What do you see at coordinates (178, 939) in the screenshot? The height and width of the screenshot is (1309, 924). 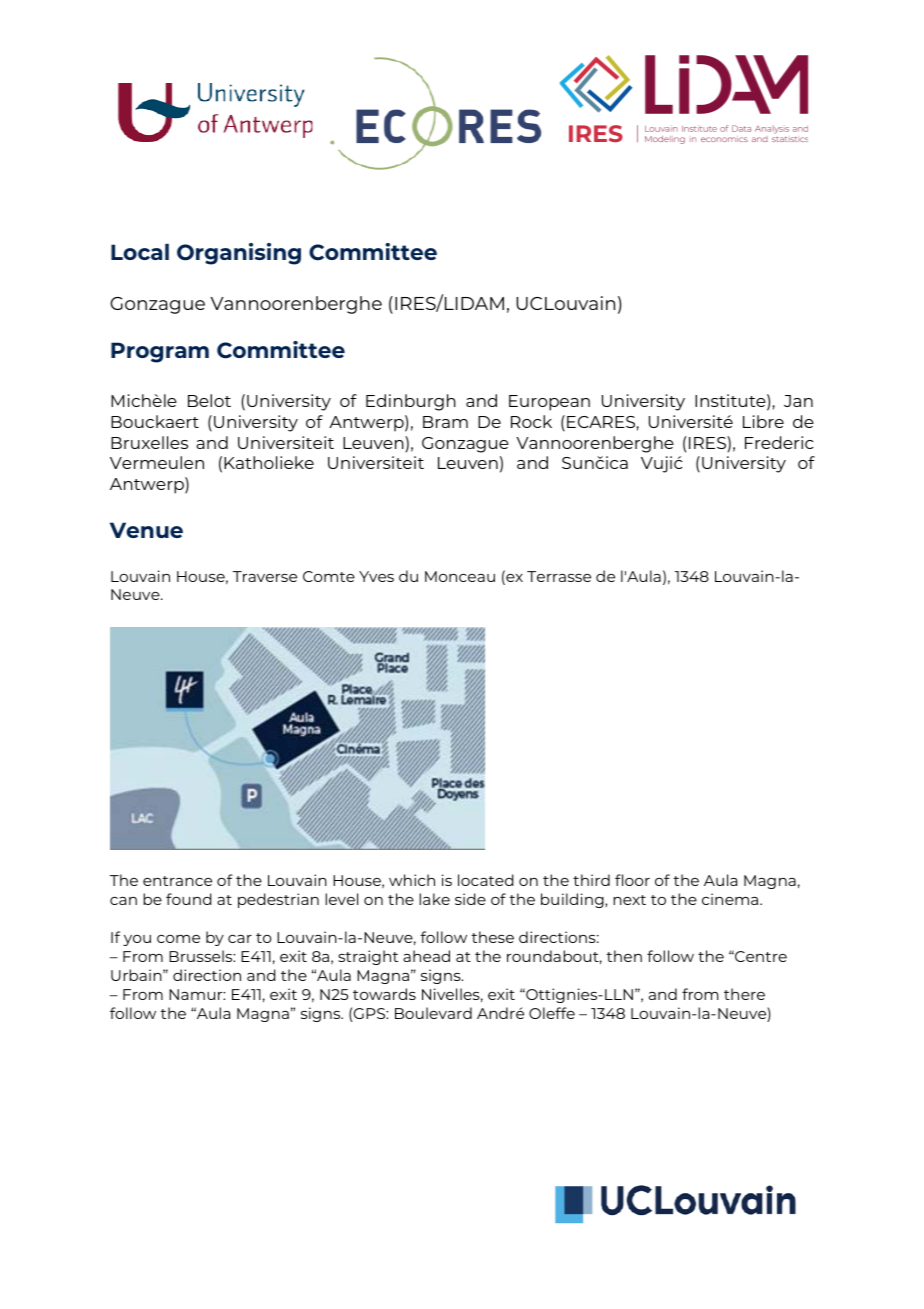 I see `come` at bounding box center [178, 939].
